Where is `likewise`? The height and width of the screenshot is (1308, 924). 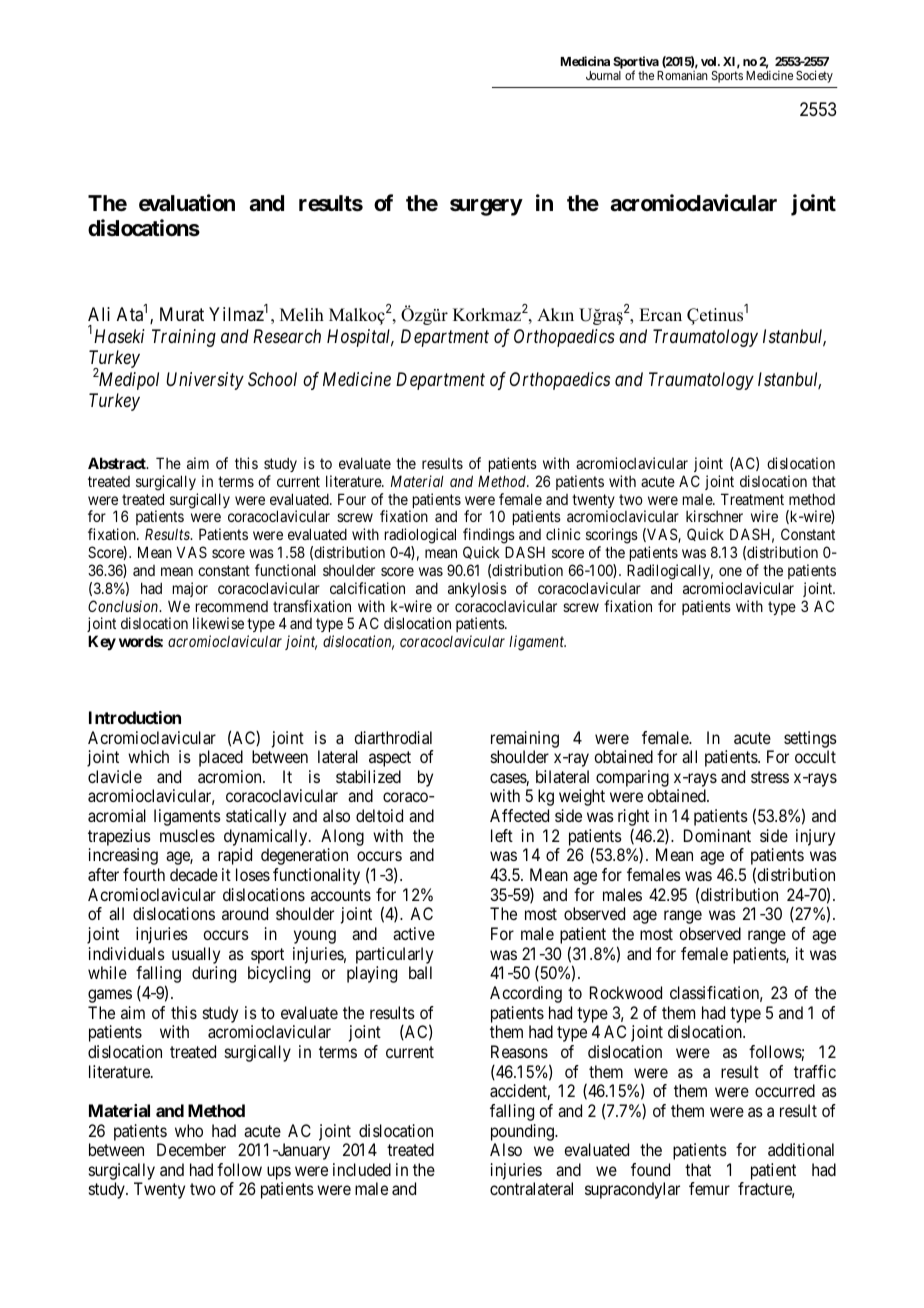
likewise is located at coordinates (218, 623).
